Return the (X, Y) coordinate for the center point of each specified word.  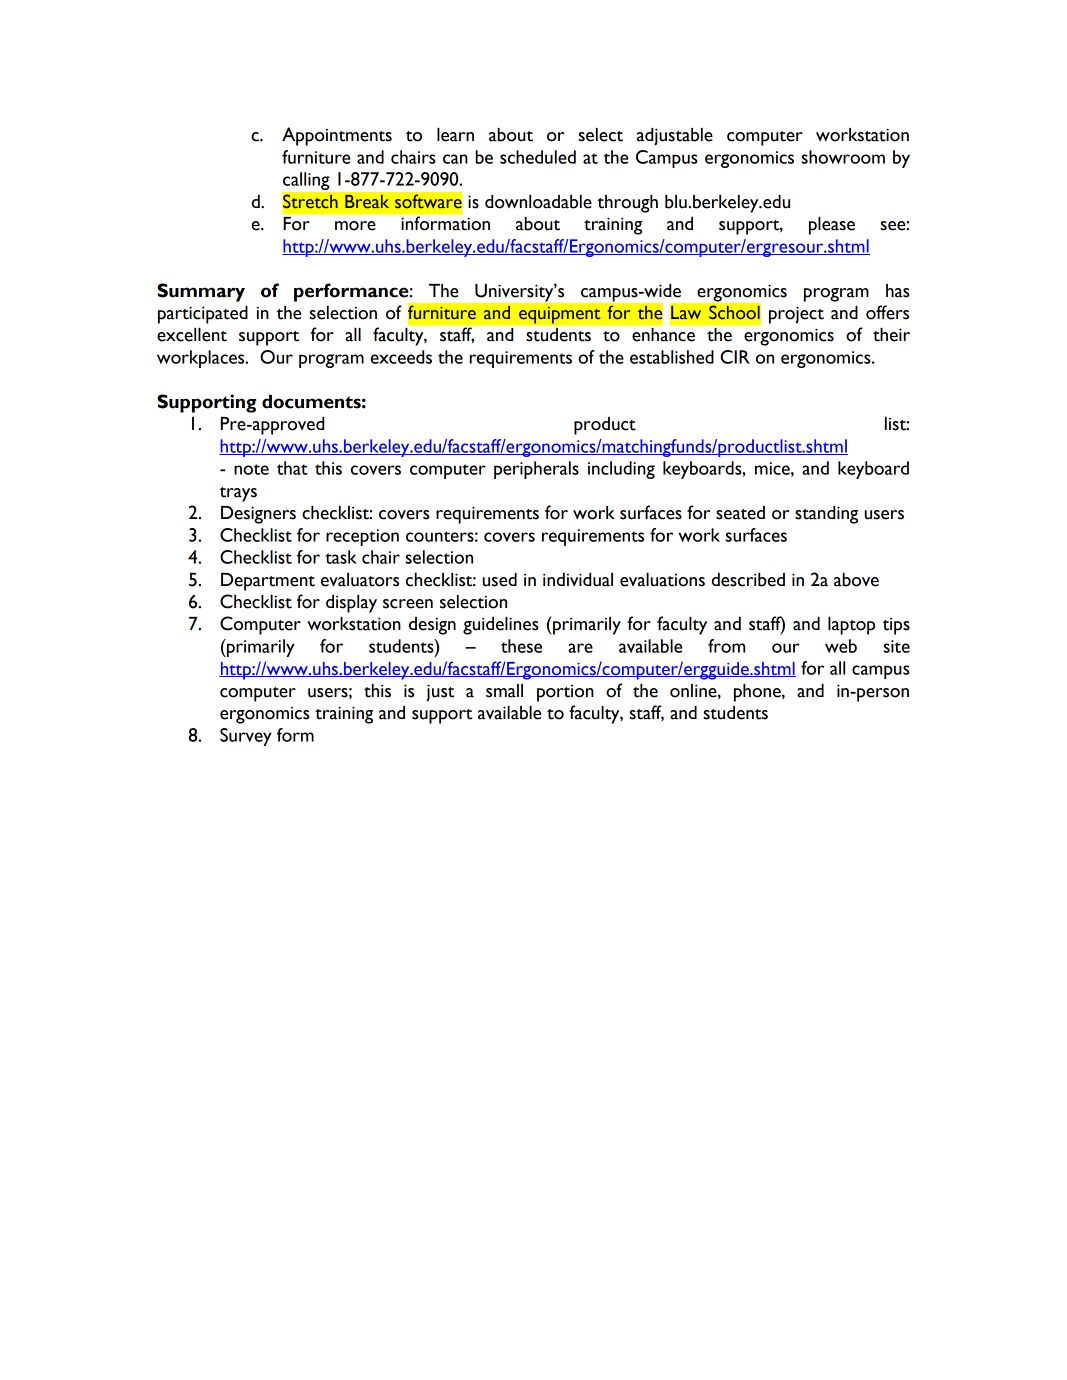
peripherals (536, 470)
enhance (663, 335)
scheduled (538, 157)
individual (578, 580)
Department (268, 582)
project (796, 315)
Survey (246, 737)
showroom (843, 157)
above (856, 580)
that (292, 468)
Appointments (337, 136)
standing (826, 515)
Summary (201, 292)
